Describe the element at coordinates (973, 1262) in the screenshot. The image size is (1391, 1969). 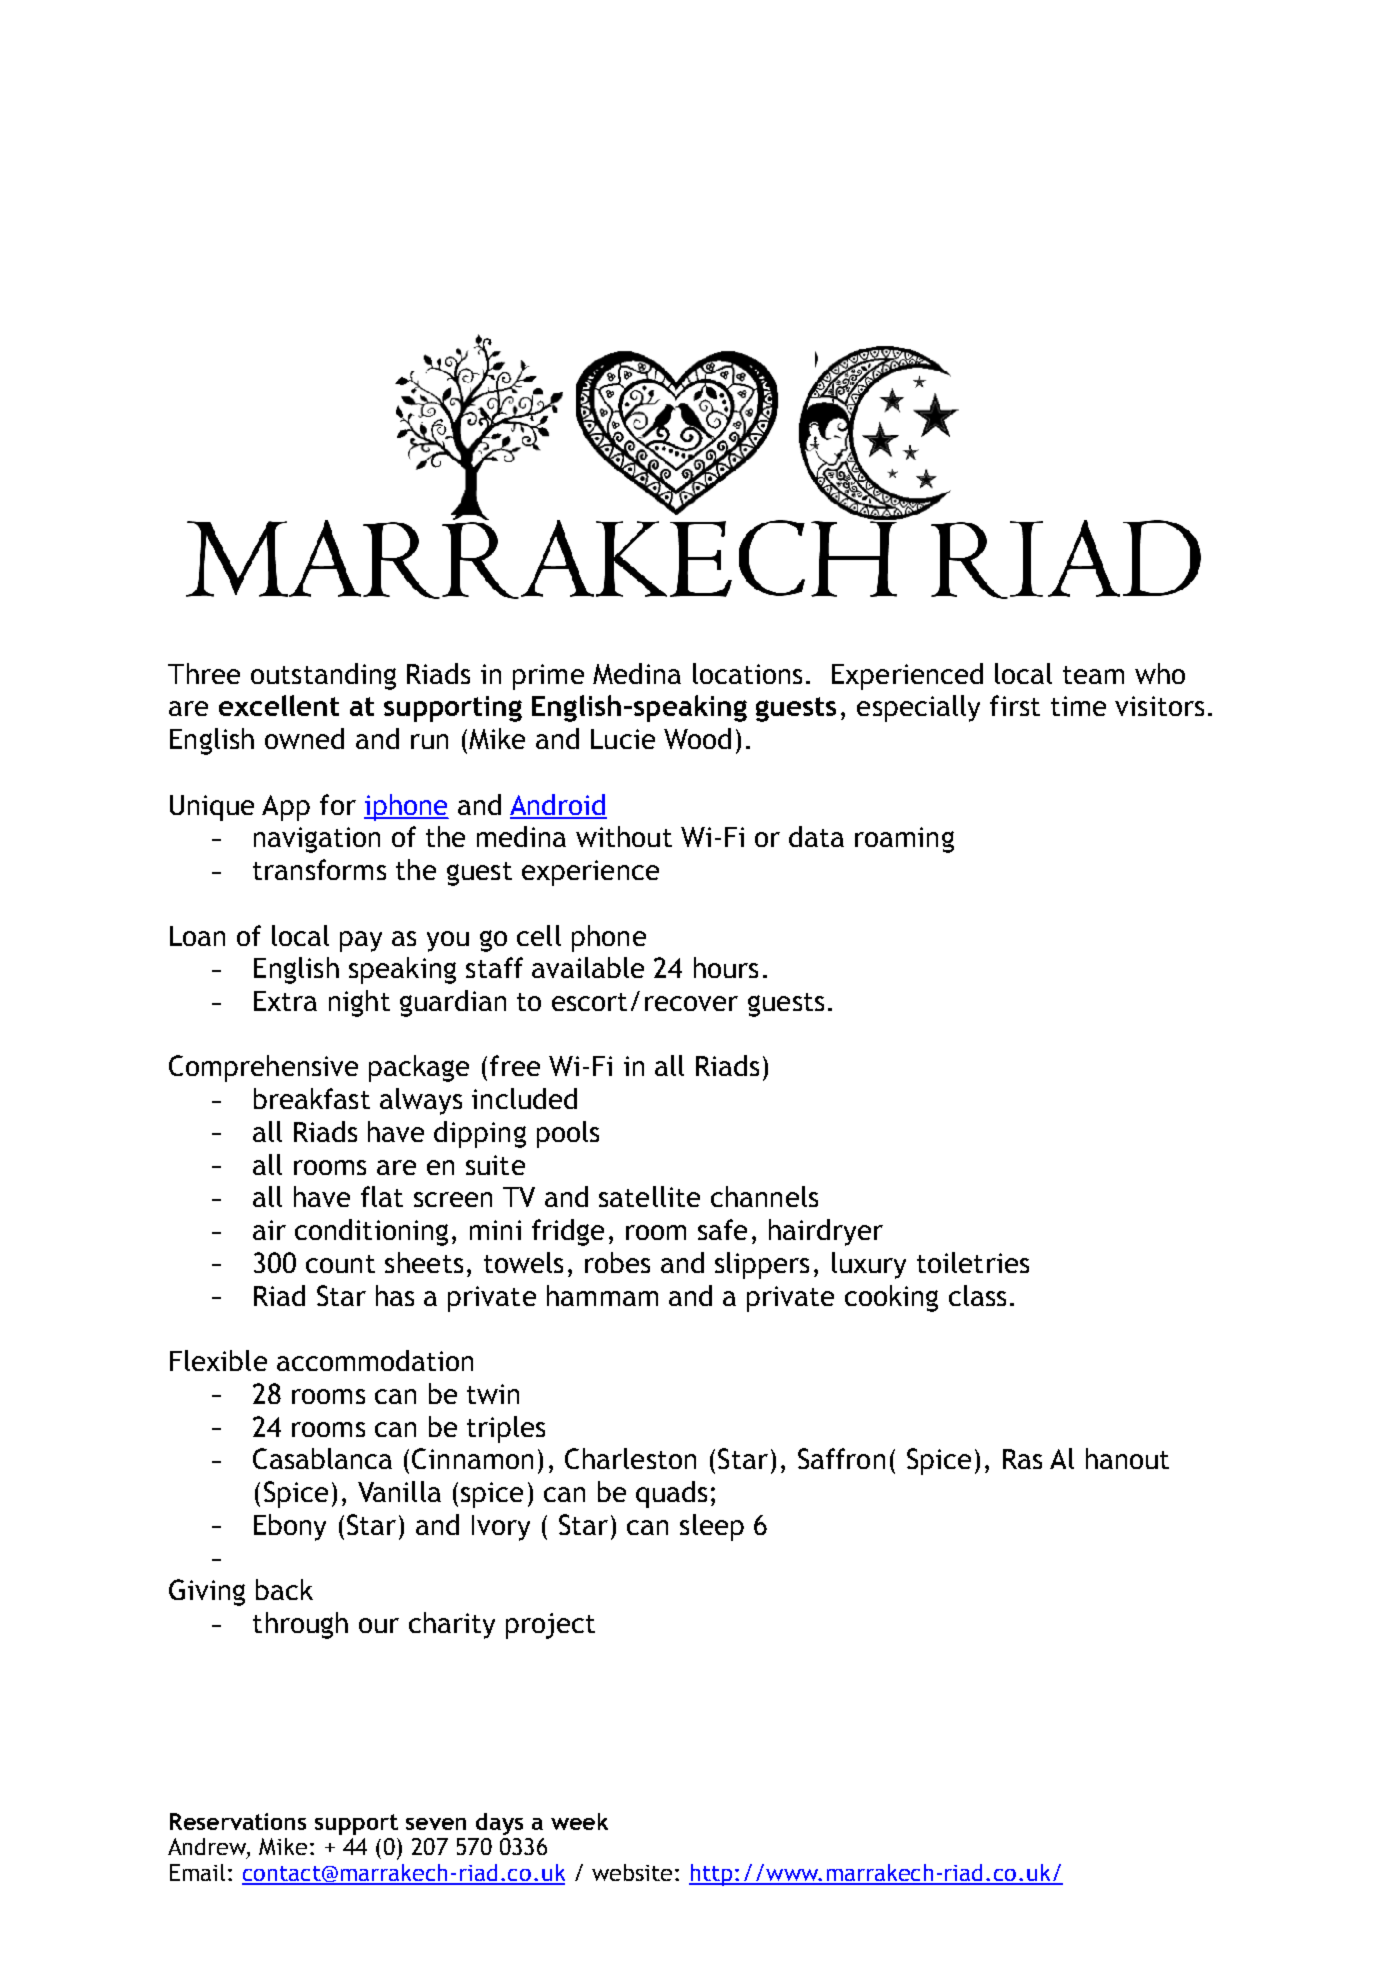
I see `toiletries` at that location.
